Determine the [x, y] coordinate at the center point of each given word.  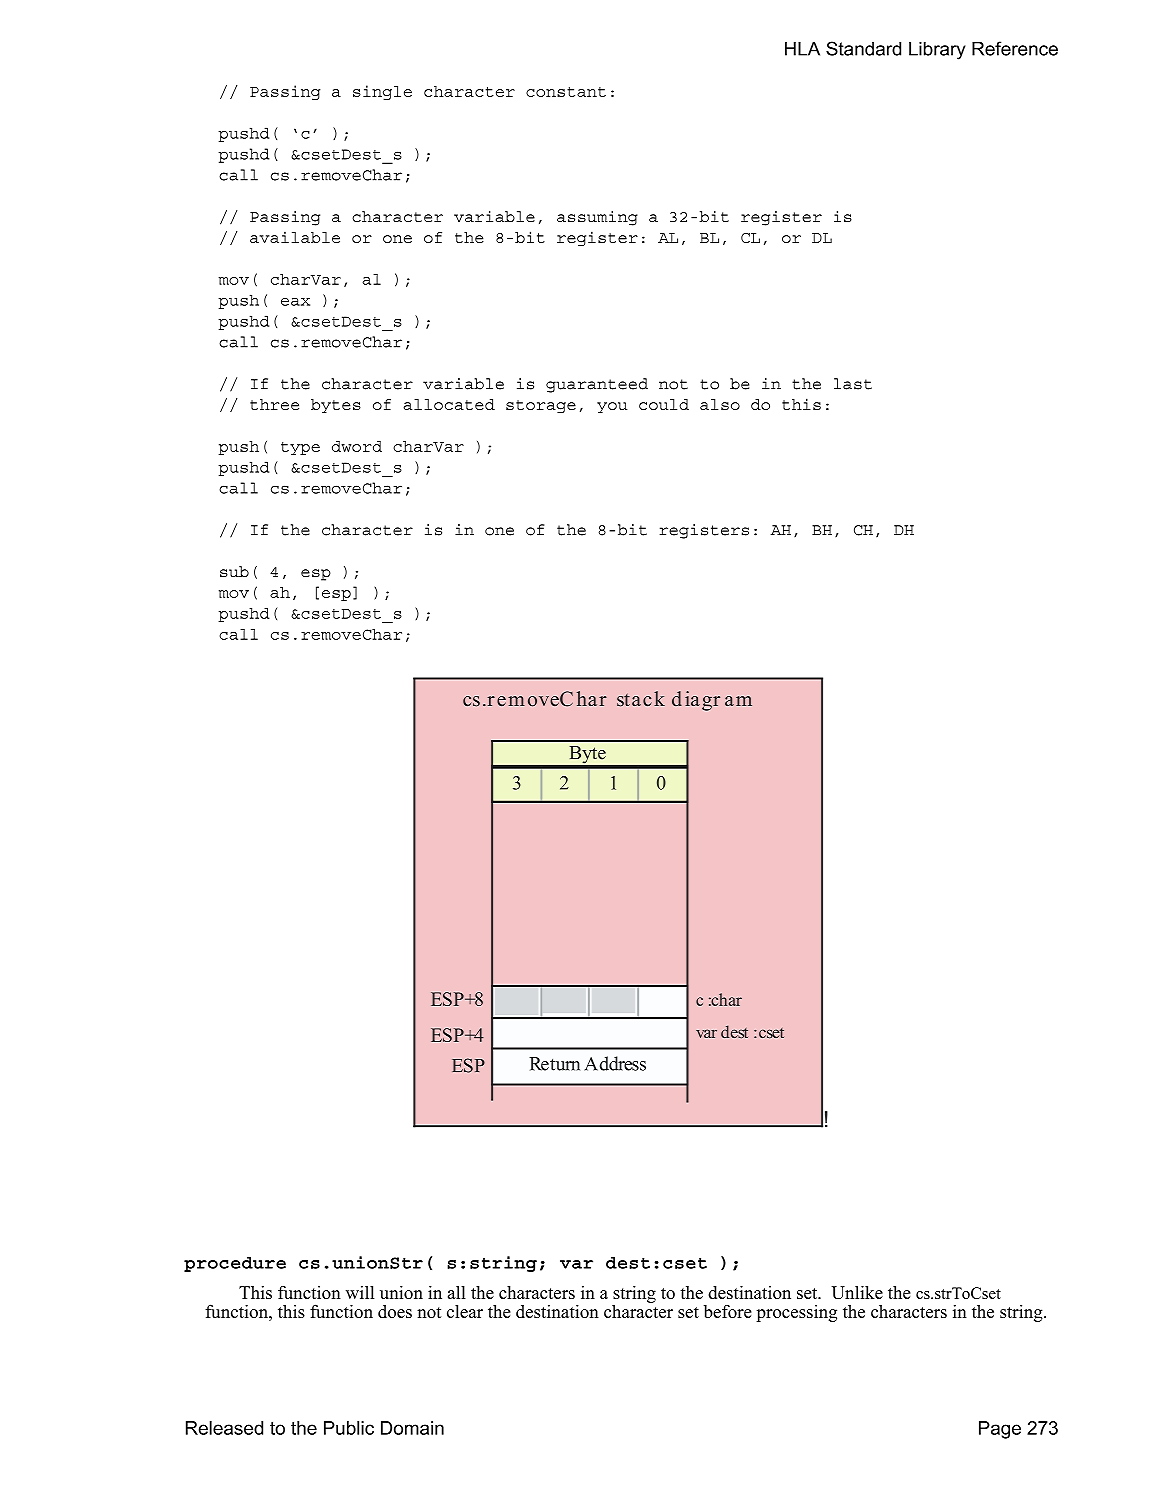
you [612, 407]
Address [615, 1063]
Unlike [857, 1292]
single [382, 92]
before [728, 1311]
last [853, 384]
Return [554, 1064]
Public [349, 1428]
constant [566, 92]
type [300, 448]
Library [937, 51]
